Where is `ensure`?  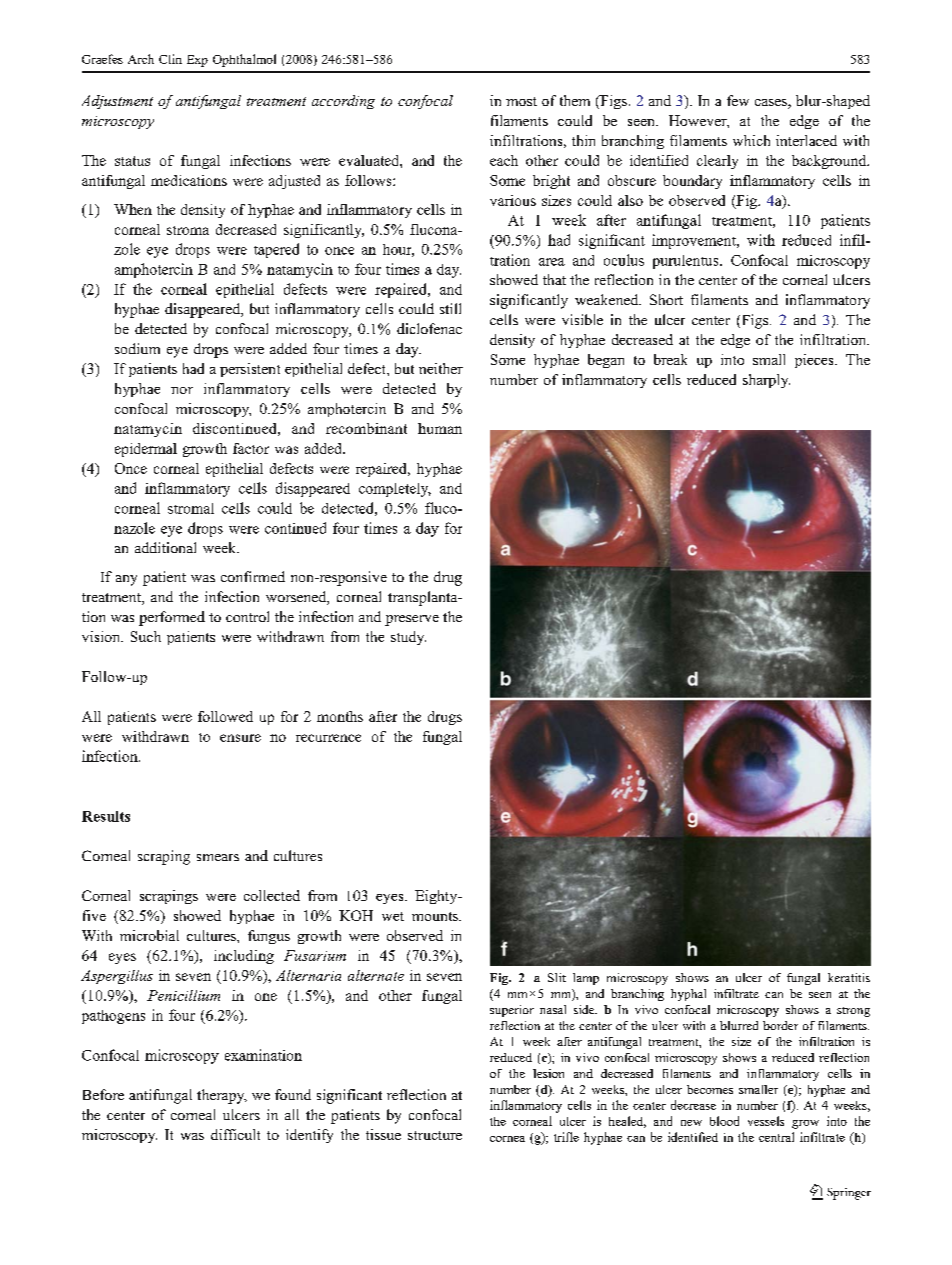
ensure is located at coordinates (240, 738).
